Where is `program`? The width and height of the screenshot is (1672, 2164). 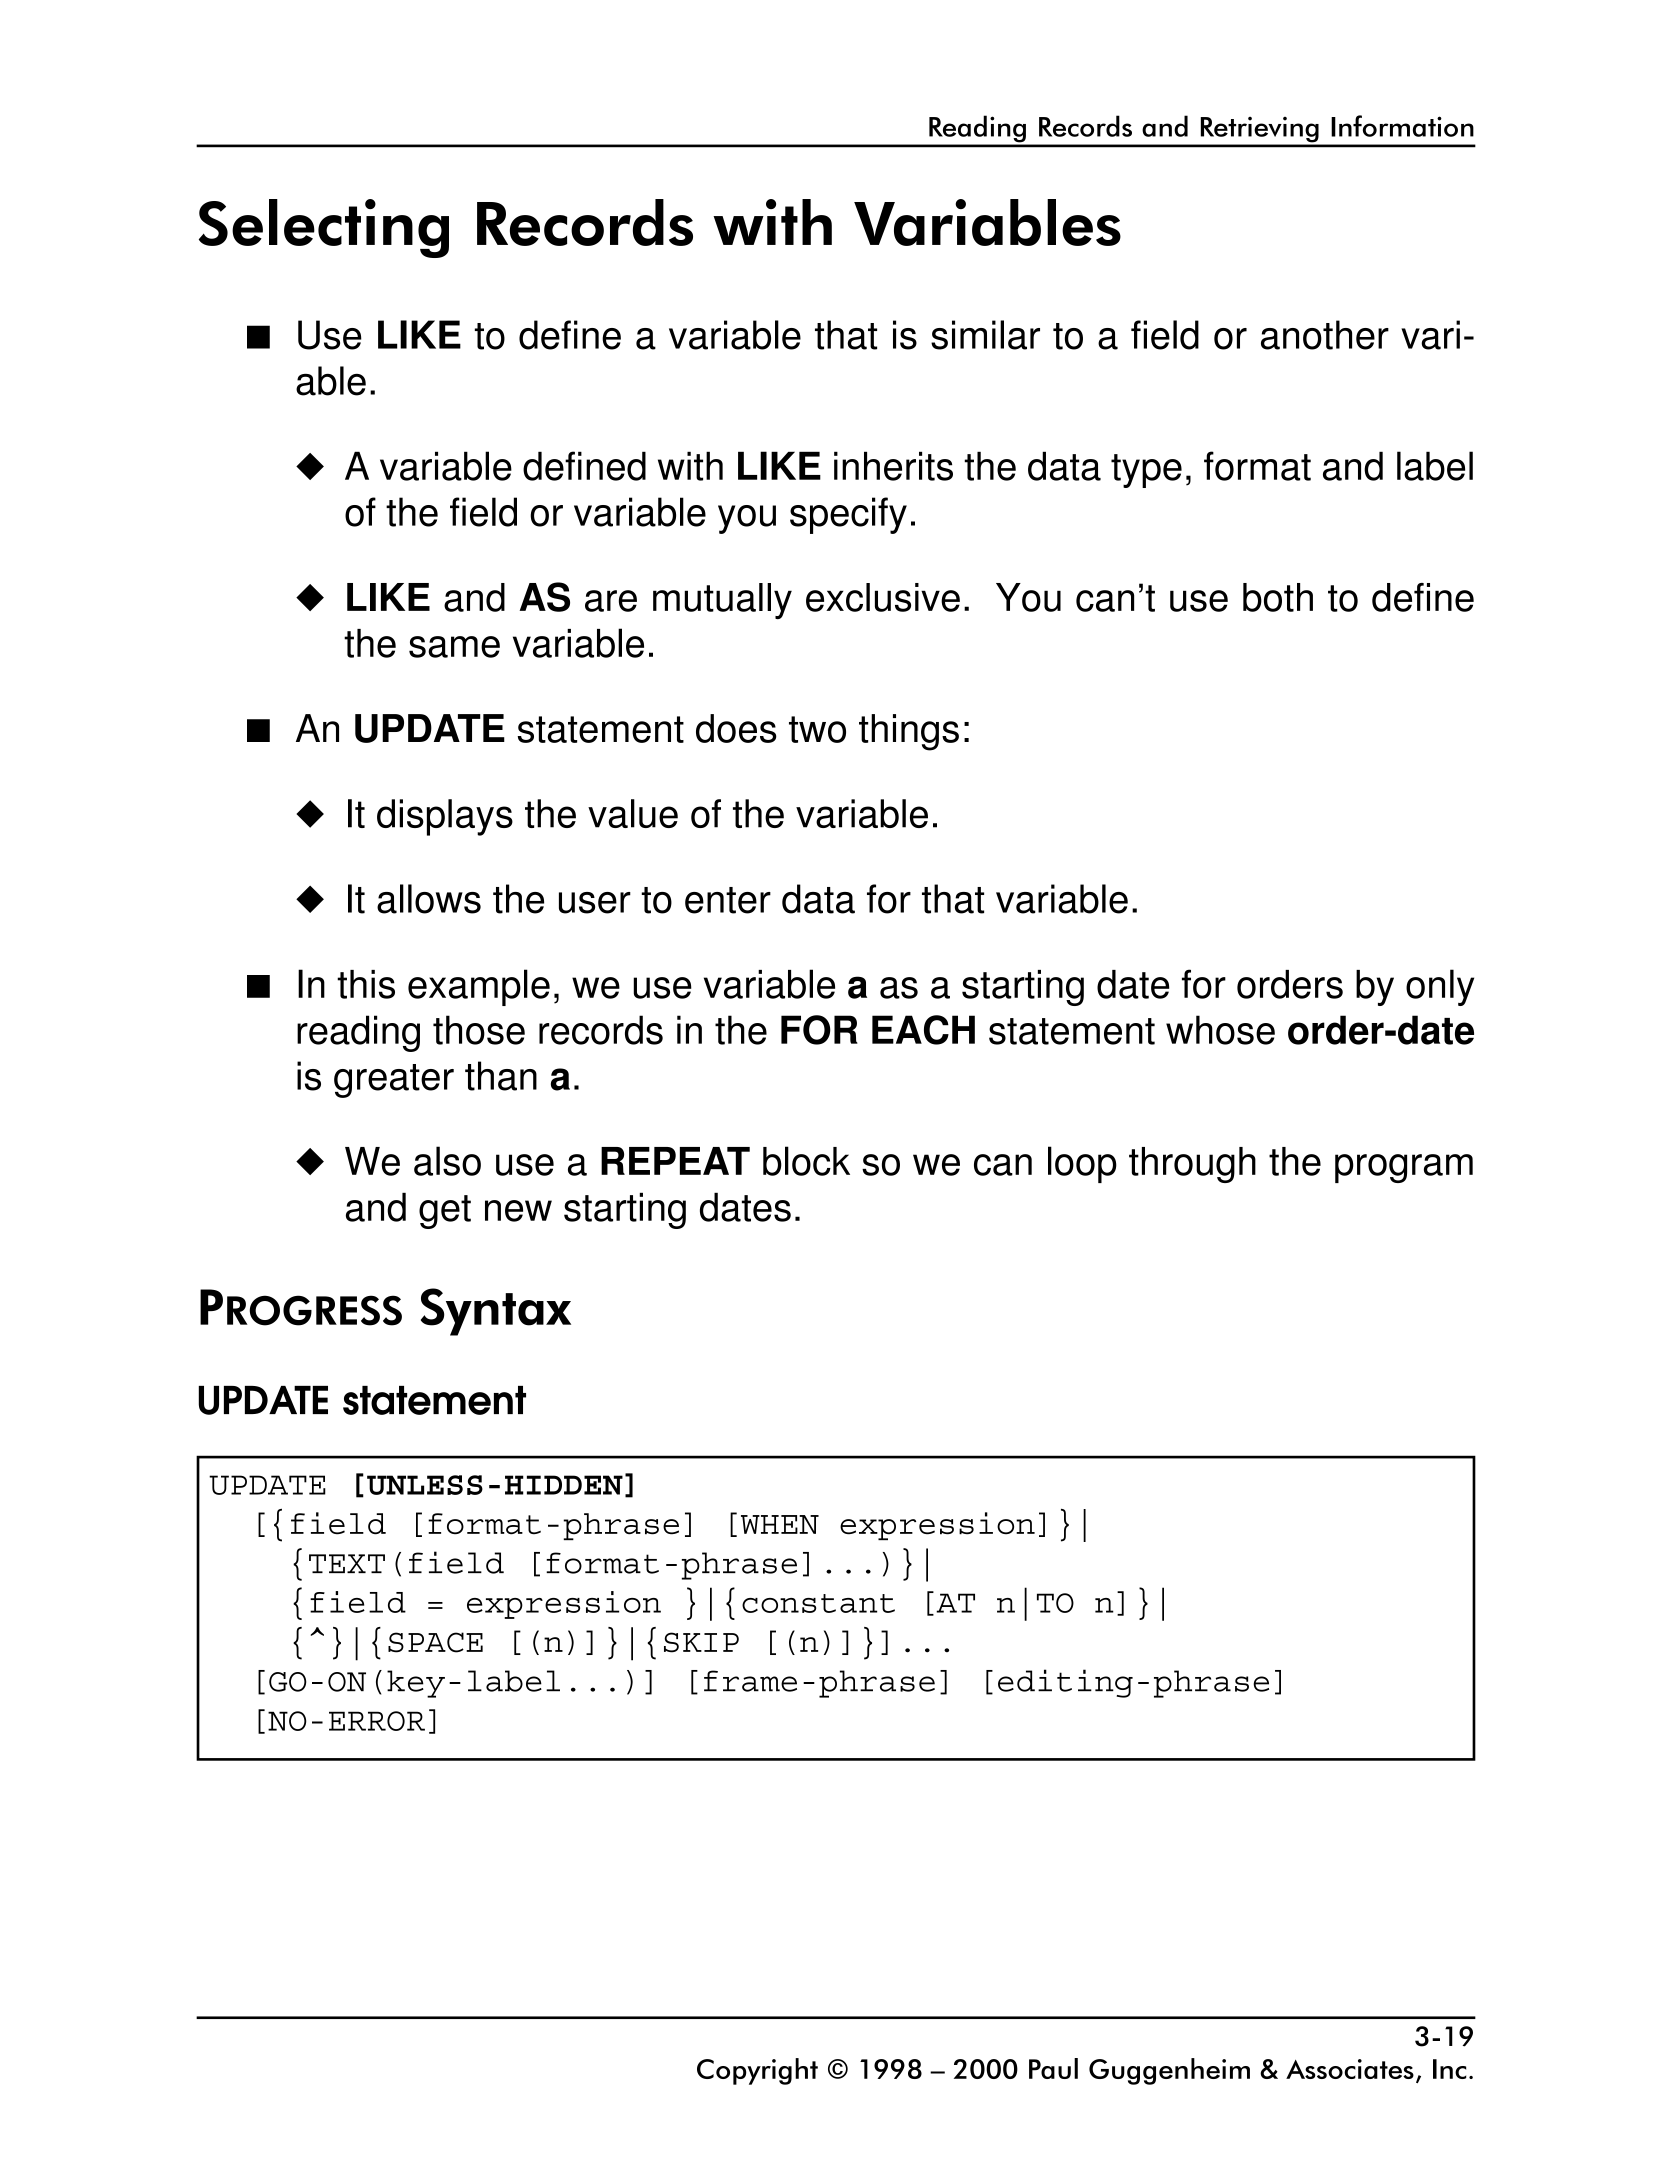 program is located at coordinates (1404, 1168).
